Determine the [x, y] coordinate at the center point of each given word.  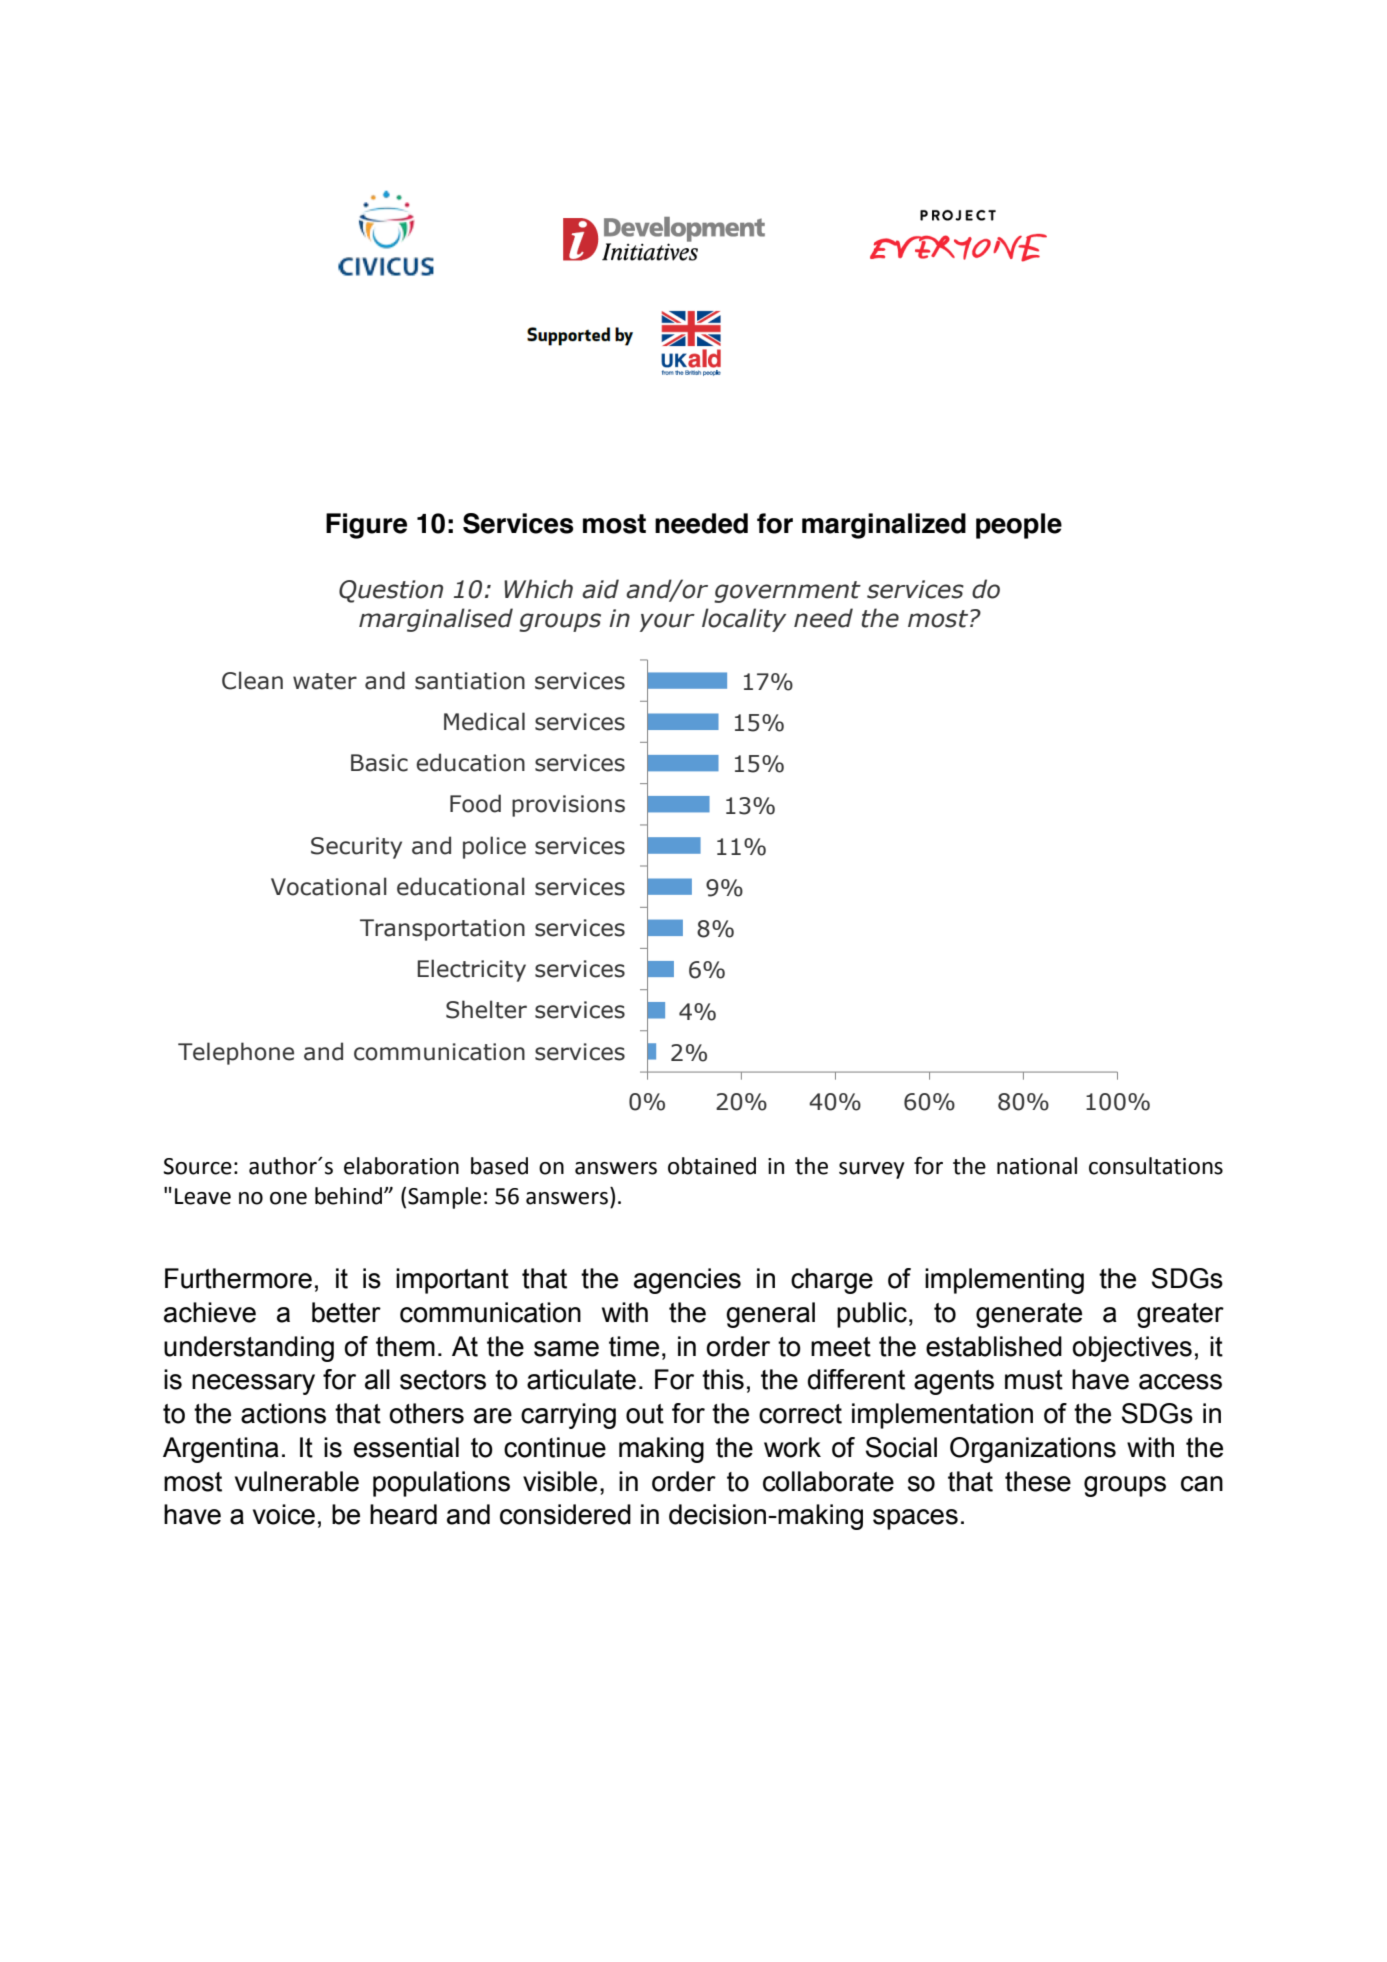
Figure [366, 526]
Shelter [486, 1009]
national [1037, 1166]
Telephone [236, 1053]
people [1019, 526]
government [787, 592]
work [792, 1447]
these [1038, 1481]
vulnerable [297, 1481]
